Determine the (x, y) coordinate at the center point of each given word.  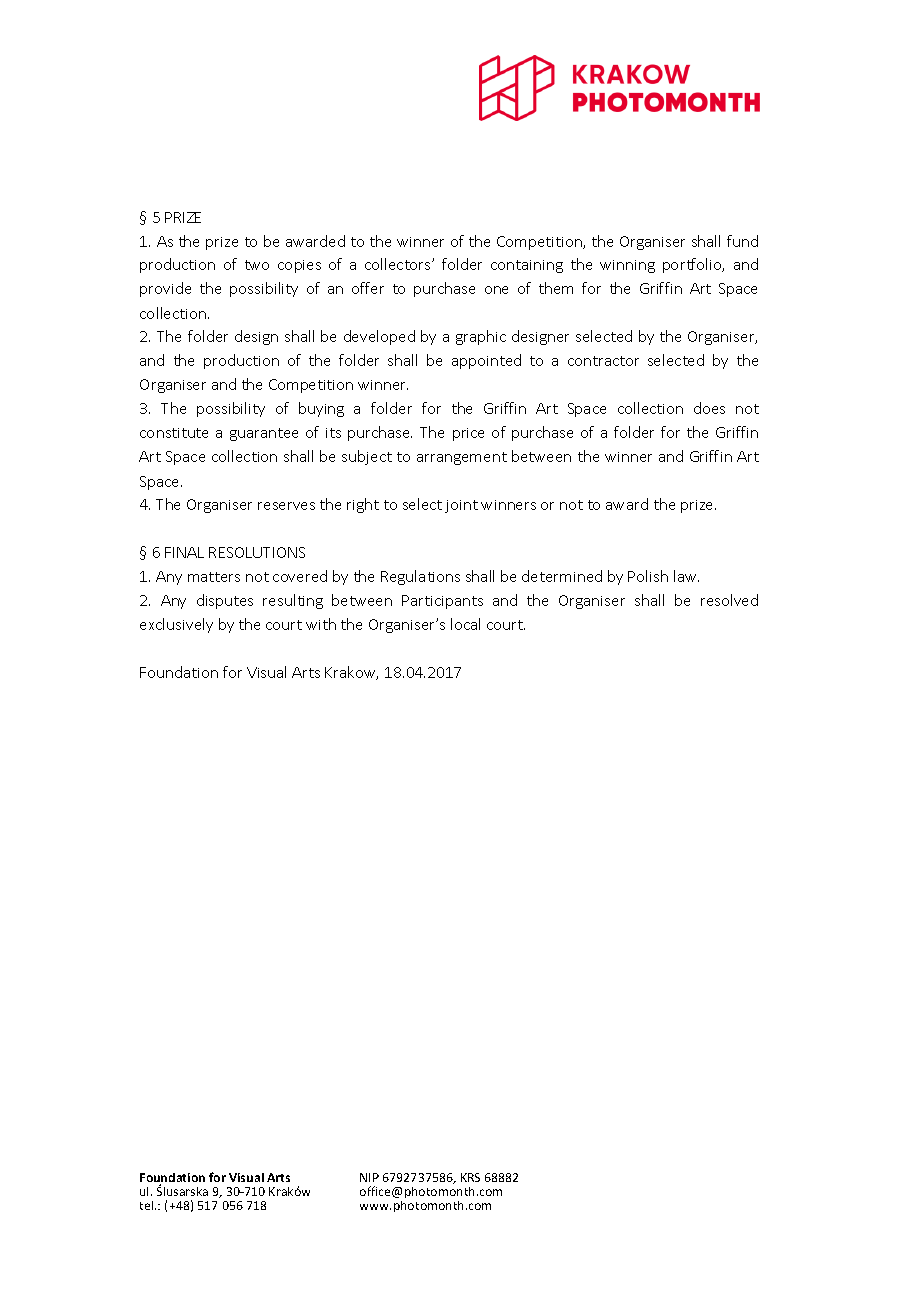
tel (148, 1205)
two (257, 265)
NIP (369, 1177)
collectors (399, 264)
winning (627, 266)
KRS (470, 1177)
